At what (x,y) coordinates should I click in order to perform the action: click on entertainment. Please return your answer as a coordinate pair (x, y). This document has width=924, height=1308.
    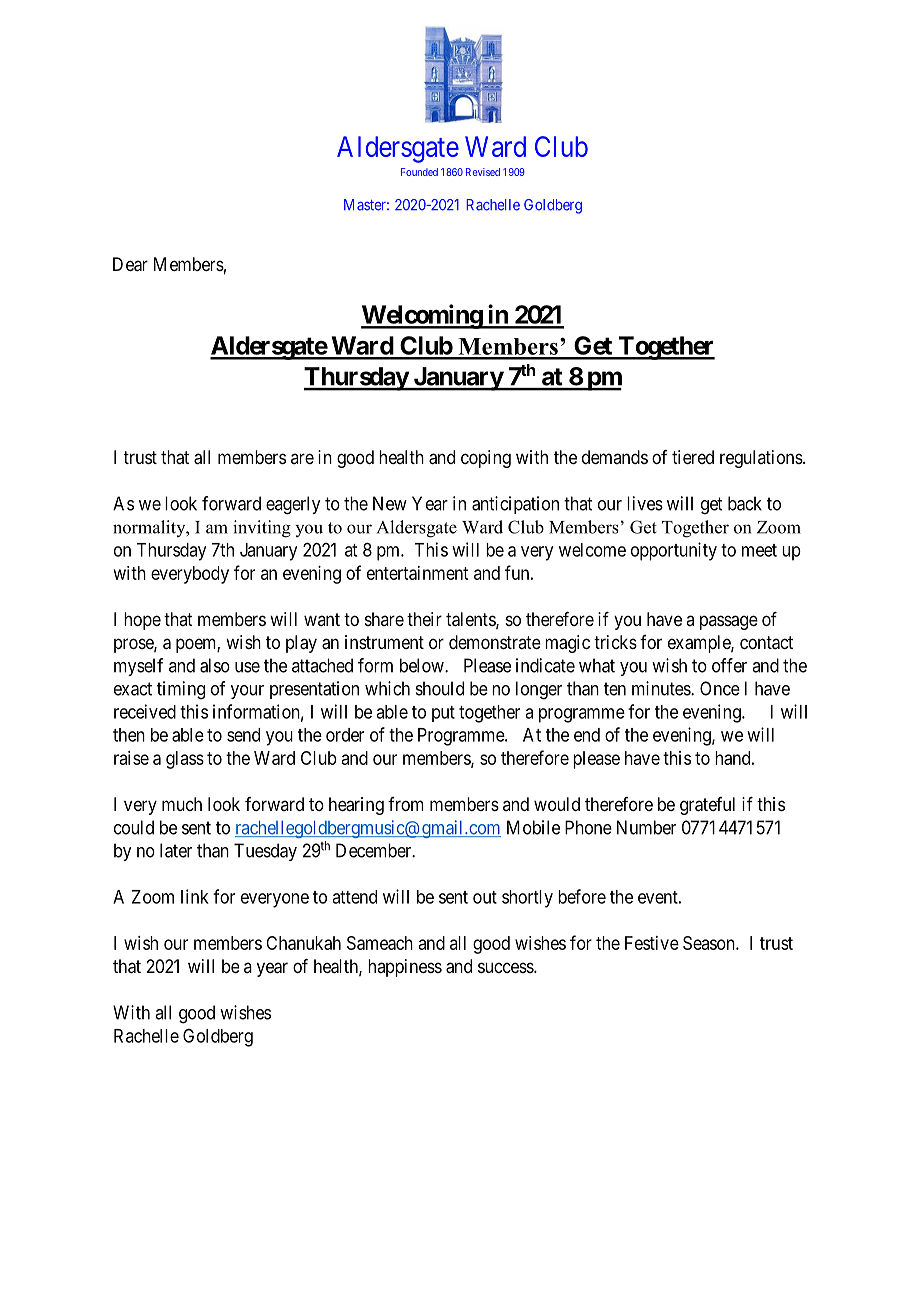
    Looking at the image, I should click on (417, 573).
